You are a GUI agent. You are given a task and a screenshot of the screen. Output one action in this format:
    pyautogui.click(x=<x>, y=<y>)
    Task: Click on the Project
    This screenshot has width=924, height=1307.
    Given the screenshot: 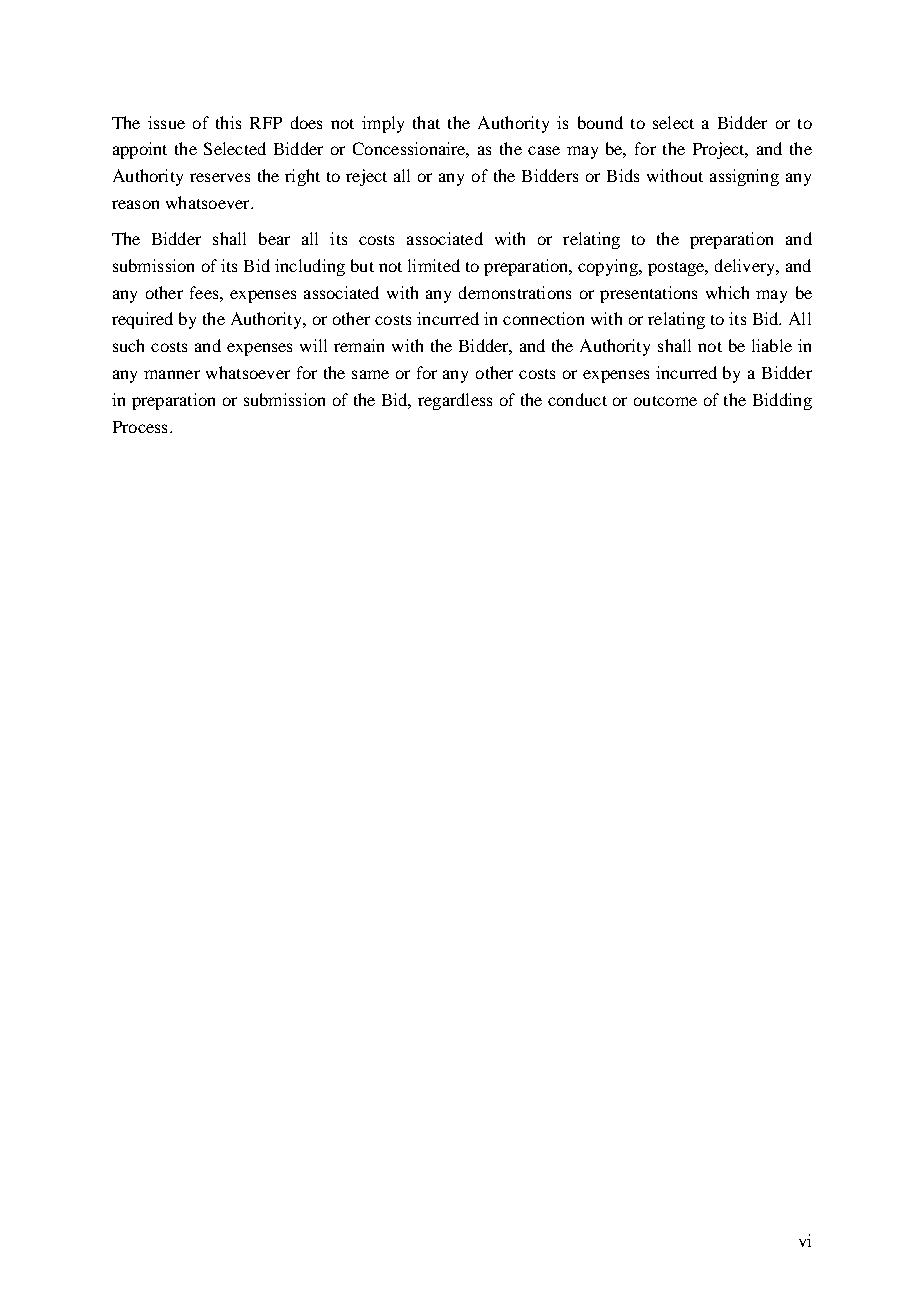 What is the action you would take?
    pyautogui.click(x=720, y=150)
